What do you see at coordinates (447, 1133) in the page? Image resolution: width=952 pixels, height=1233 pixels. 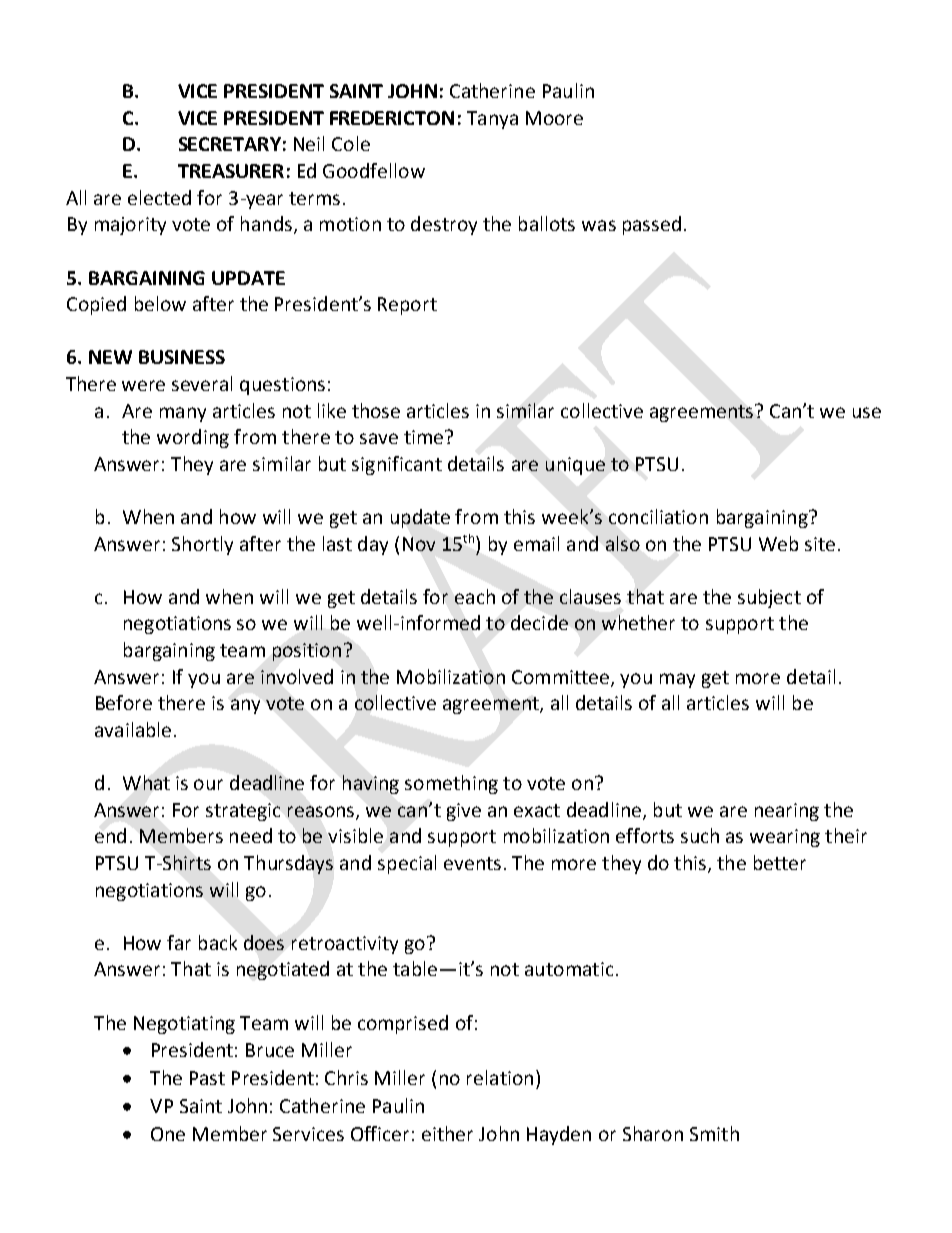 I see `either` at bounding box center [447, 1133].
